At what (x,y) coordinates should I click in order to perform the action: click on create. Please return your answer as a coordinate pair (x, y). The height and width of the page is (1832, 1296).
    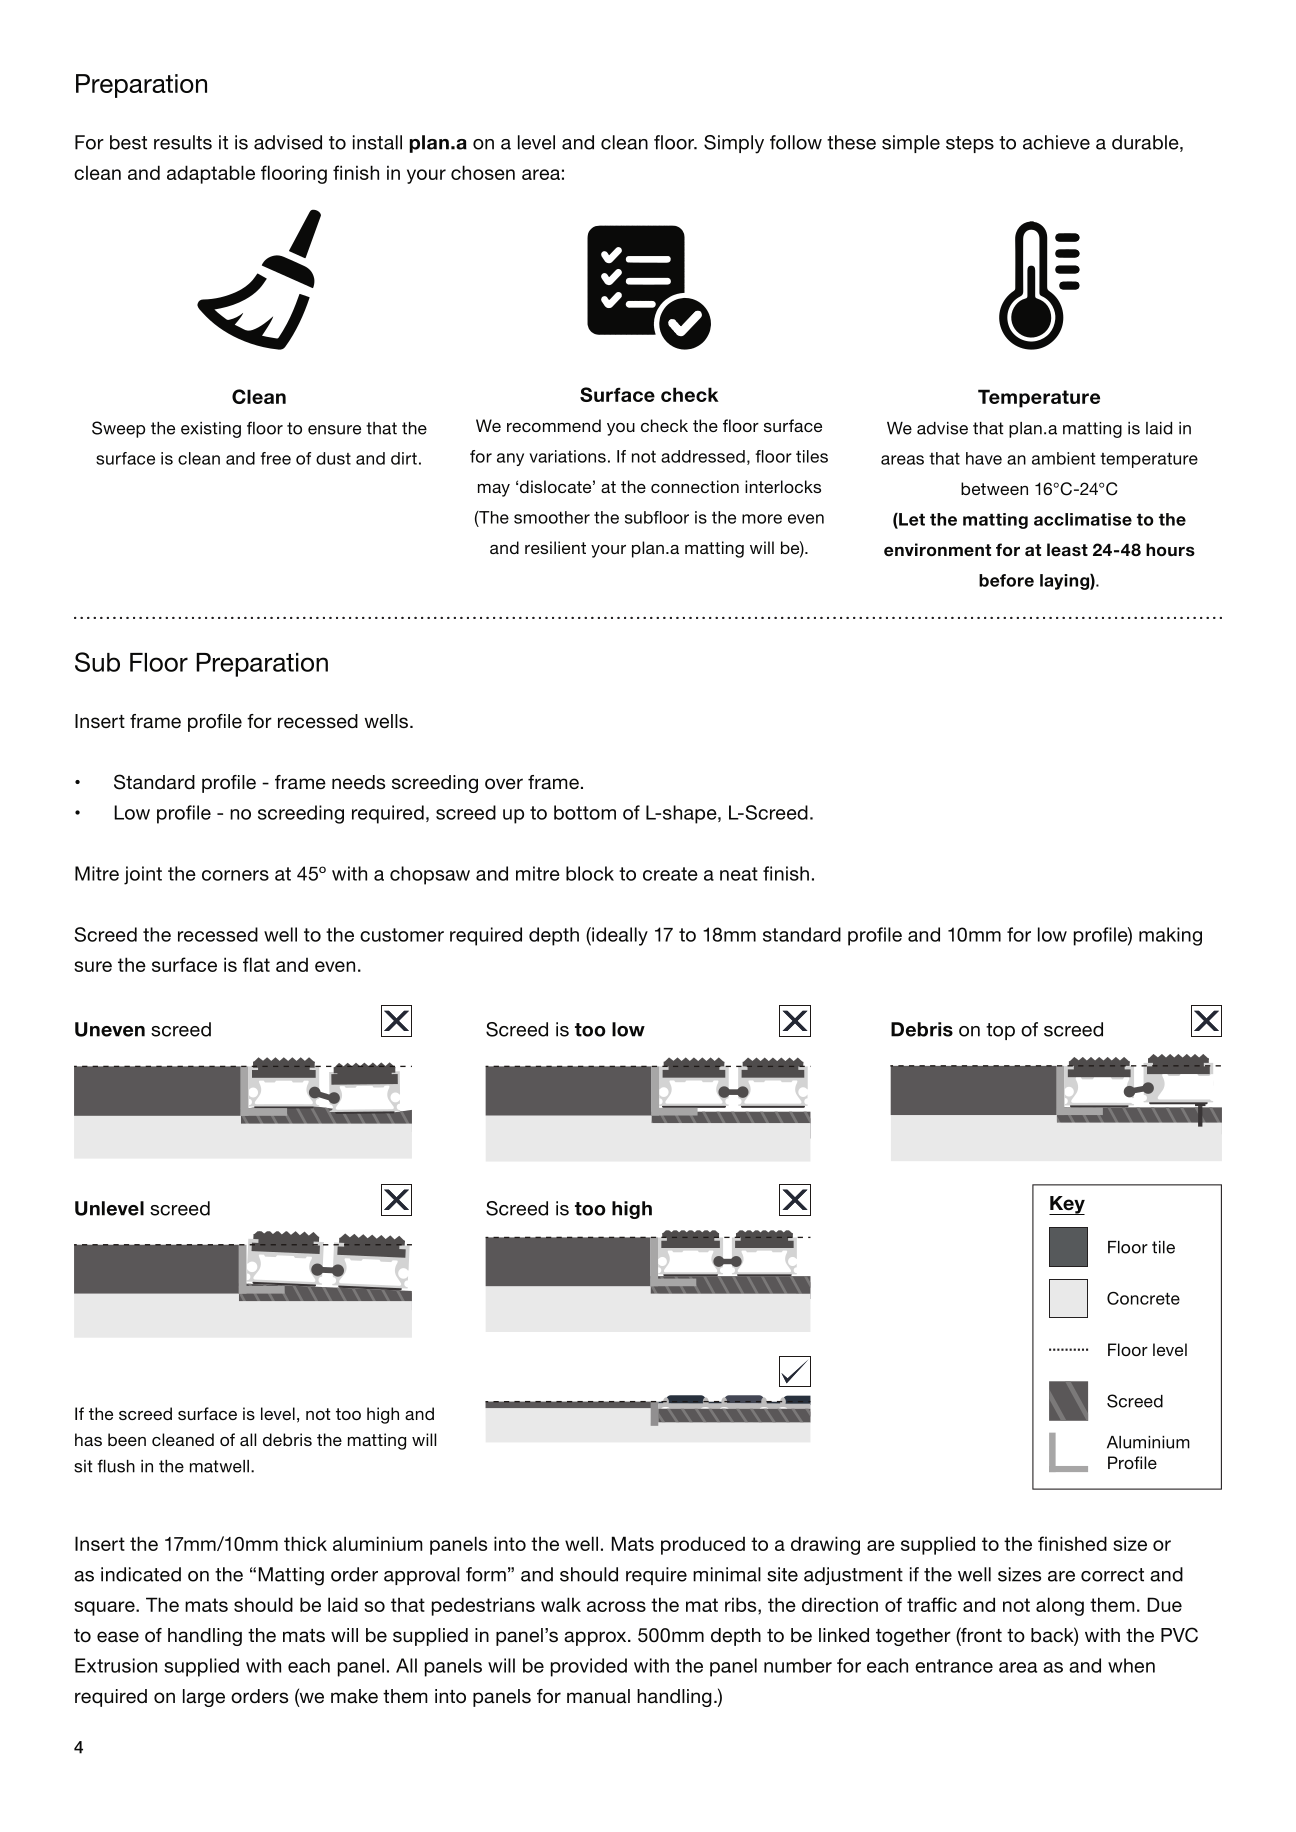
    Looking at the image, I should click on (670, 874).
